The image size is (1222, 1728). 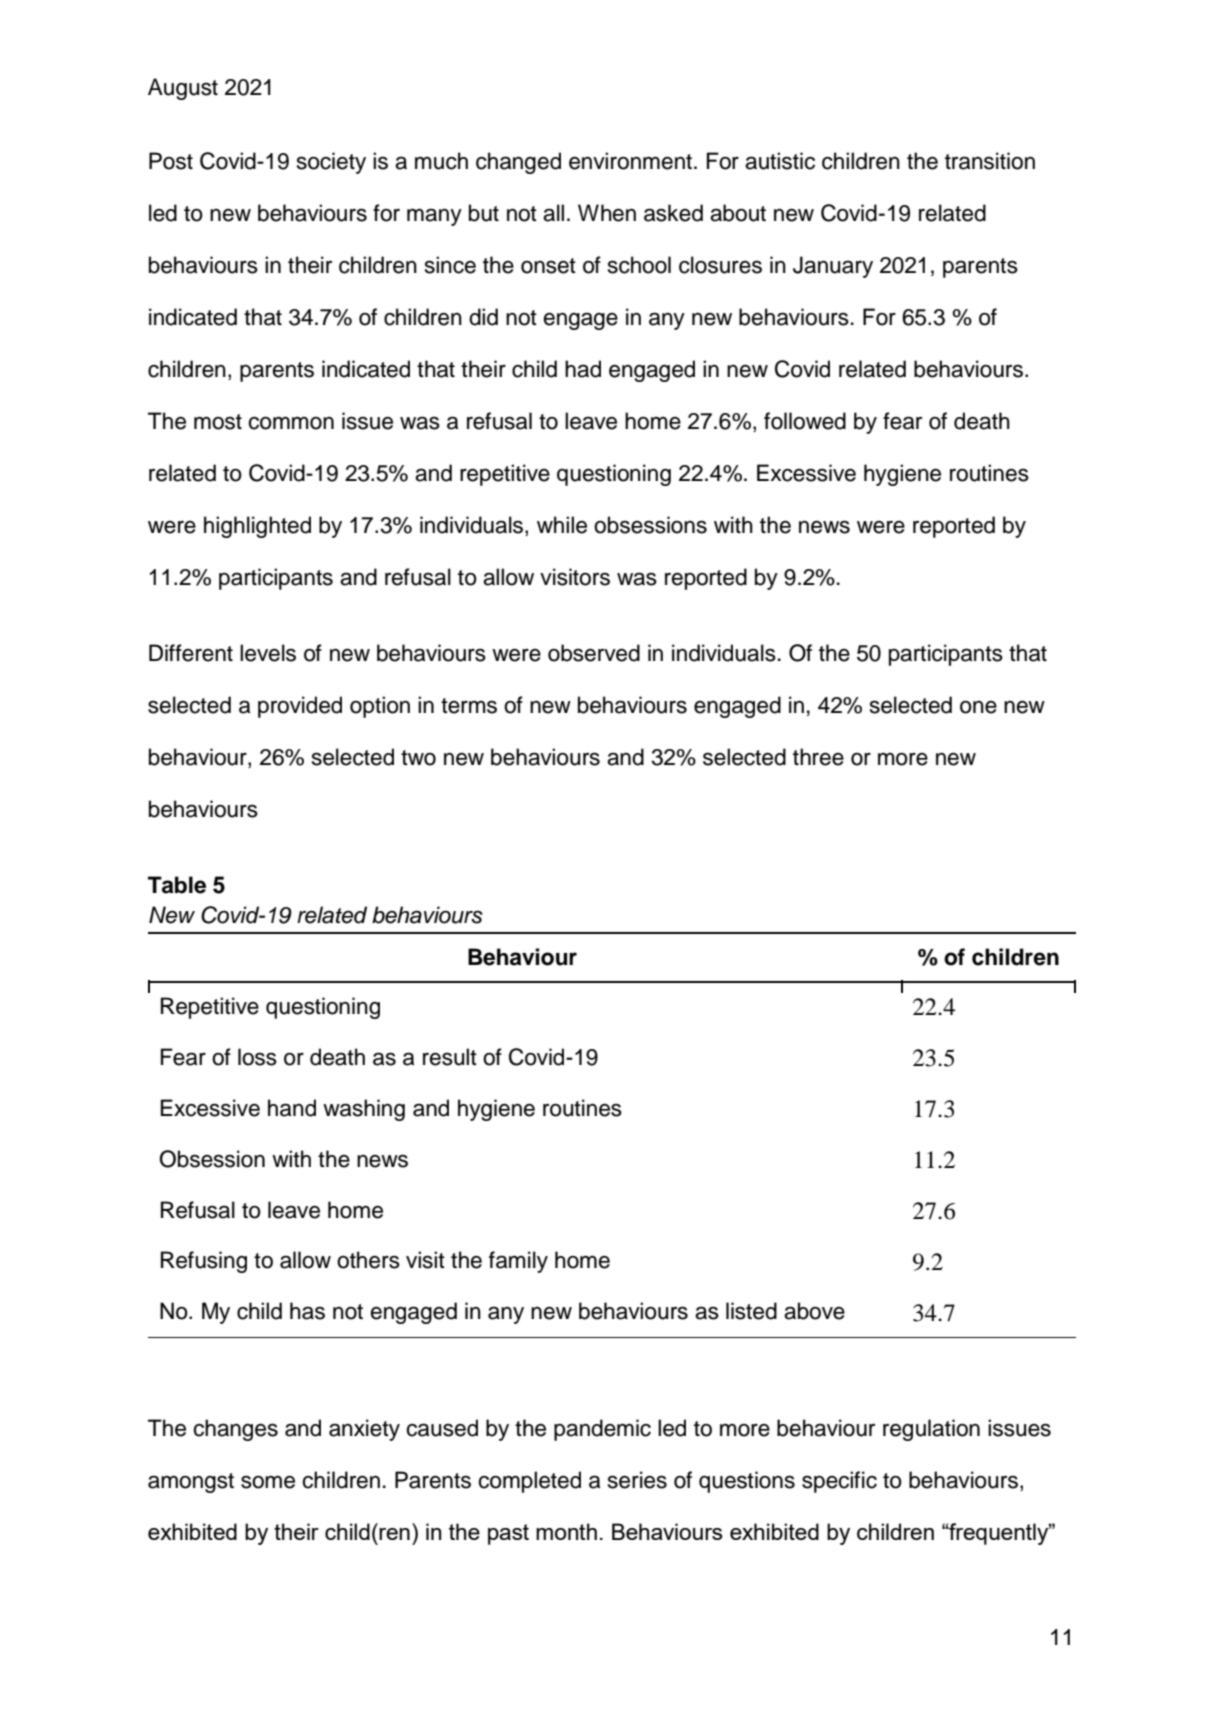 What do you see at coordinates (268, 1482) in the screenshot?
I see `some` at bounding box center [268, 1482].
